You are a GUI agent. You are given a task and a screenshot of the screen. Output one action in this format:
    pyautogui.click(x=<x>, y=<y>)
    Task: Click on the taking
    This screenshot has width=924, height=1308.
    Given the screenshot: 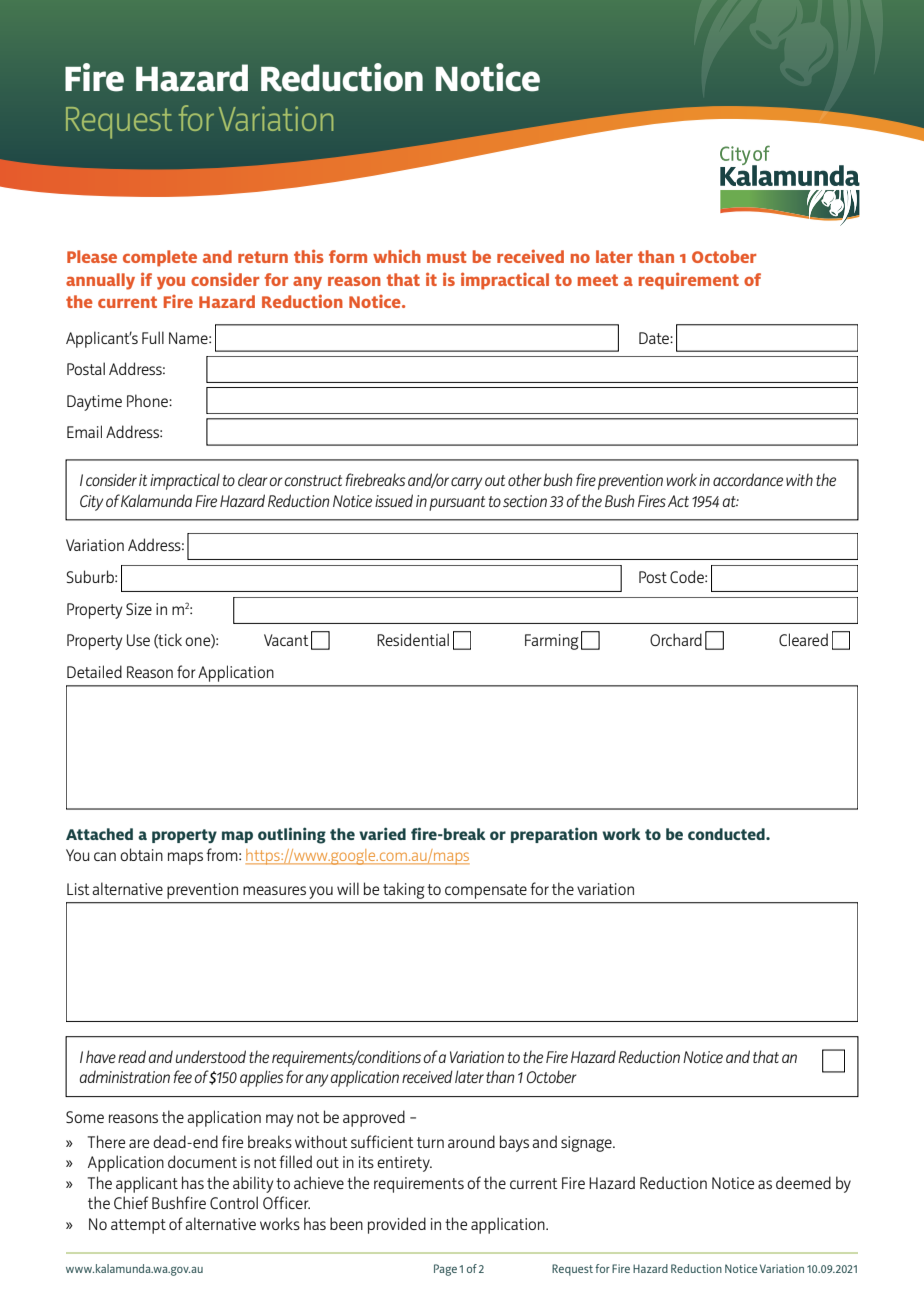 What is the action you would take?
    pyautogui.click(x=404, y=890)
